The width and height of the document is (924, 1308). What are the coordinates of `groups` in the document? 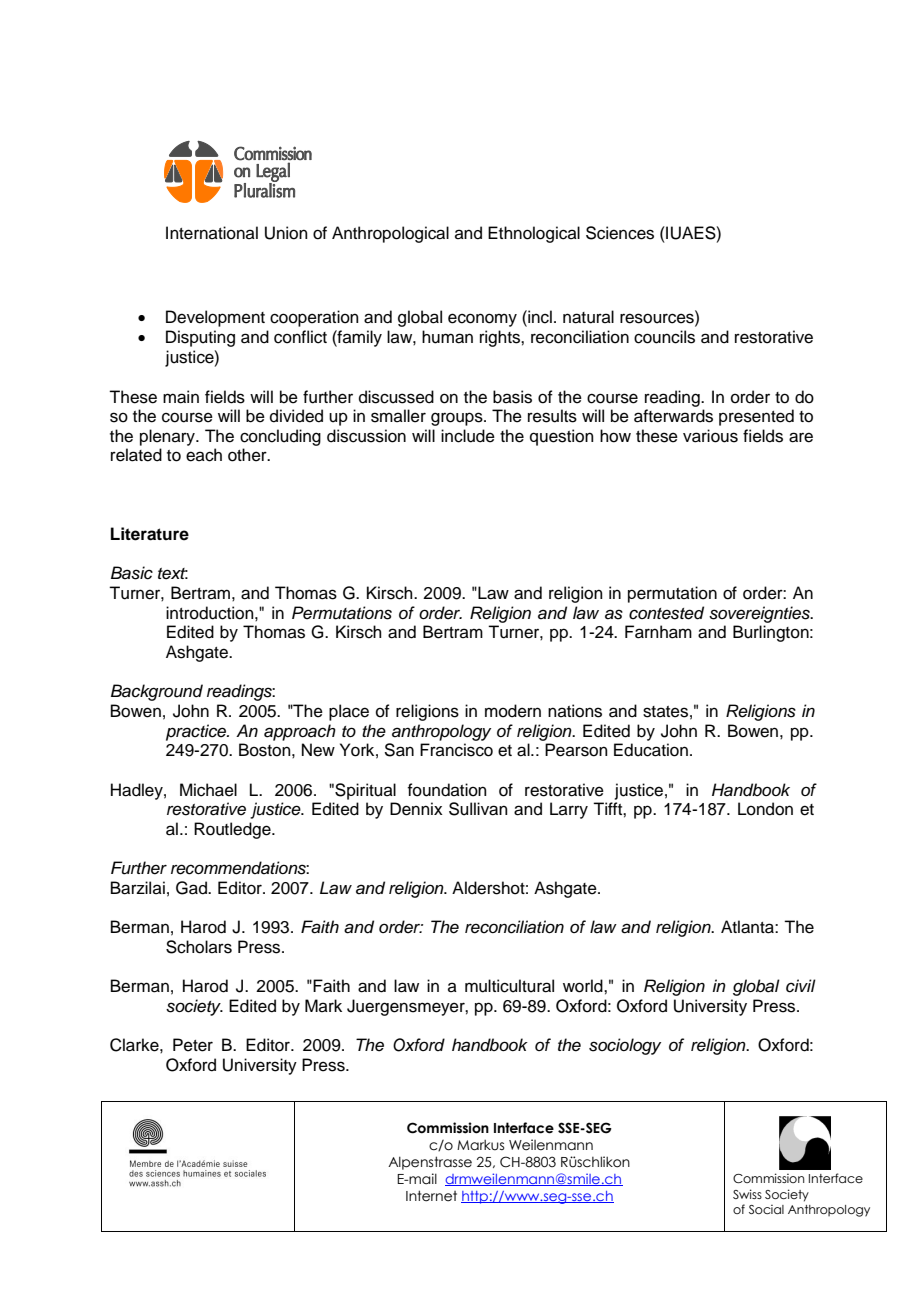 It's located at (458, 419).
